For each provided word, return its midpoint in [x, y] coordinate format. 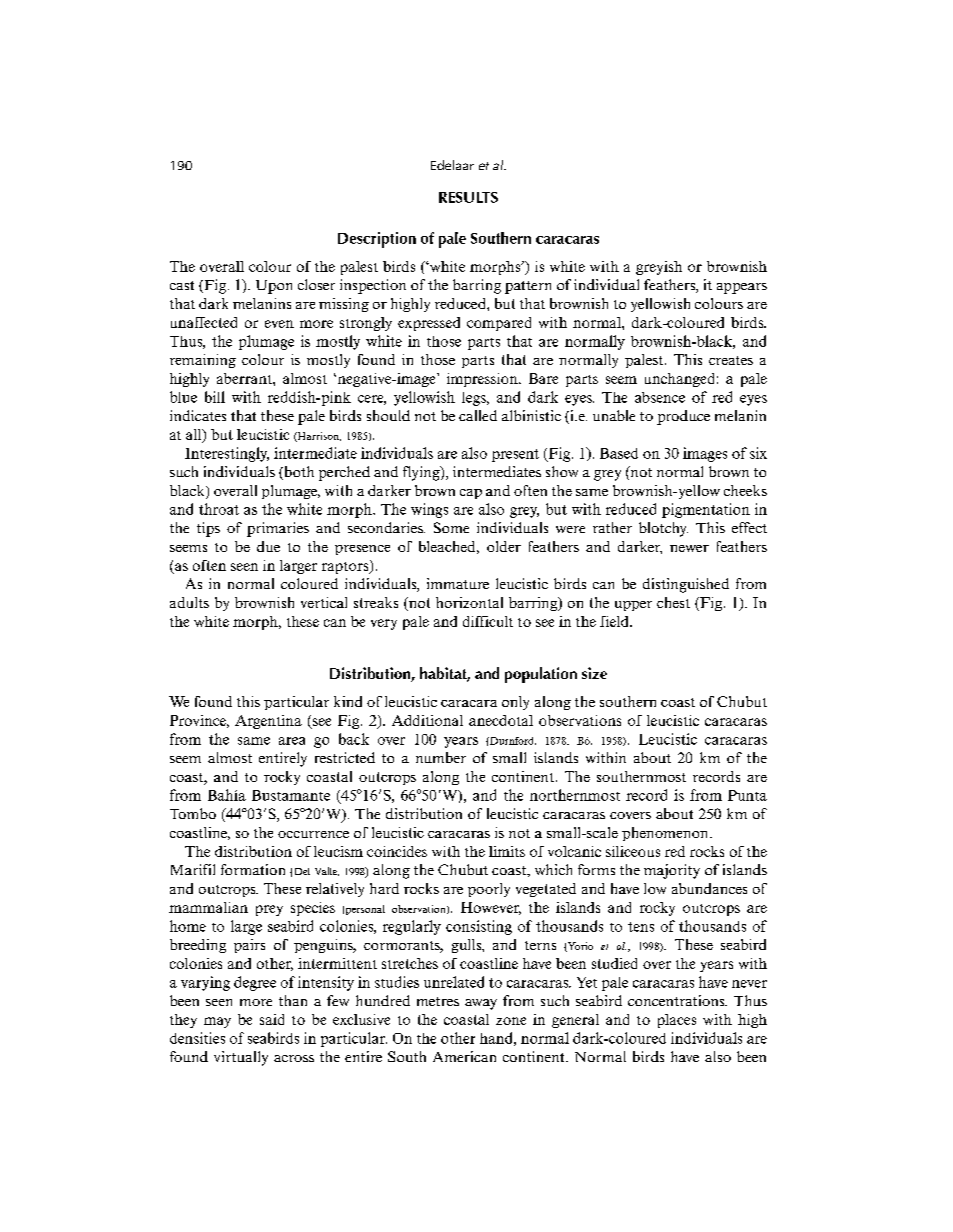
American [464, 1056]
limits [507, 851]
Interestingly [227, 454]
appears [742, 288]
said [272, 1019]
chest [673, 602]
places [677, 1021]
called [478, 415]
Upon [274, 287]
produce [683, 417]
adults [189, 602]
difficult [488, 621]
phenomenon [666, 834]
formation [253, 869]
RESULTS [468, 197]
